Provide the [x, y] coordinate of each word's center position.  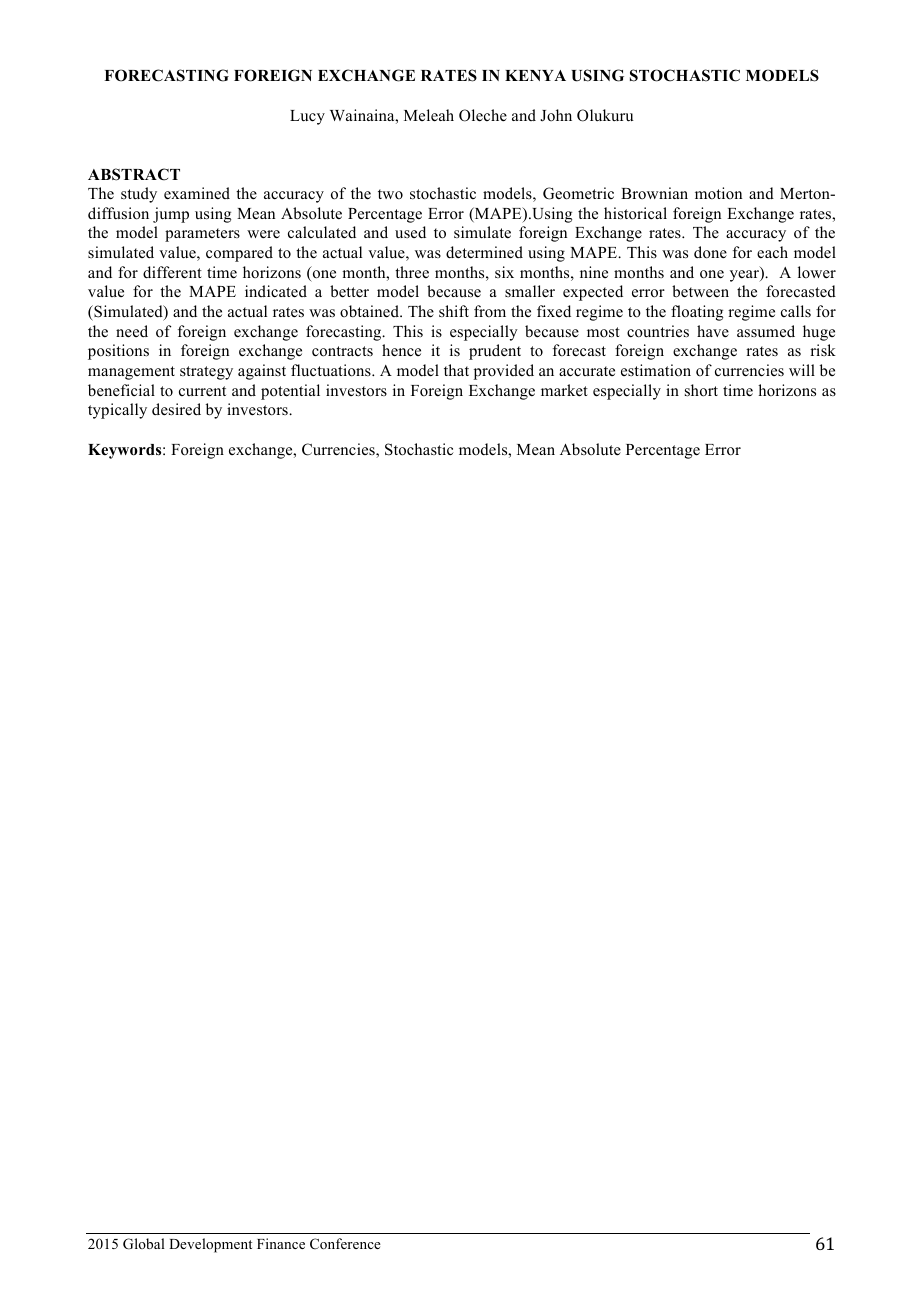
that [456, 370]
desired [176, 409]
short [701, 390]
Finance [281, 1243]
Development [210, 1245]
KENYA [535, 75]
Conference [345, 1243]
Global [144, 1244]
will [802, 370]
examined [197, 193]
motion [718, 193]
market [564, 390]
